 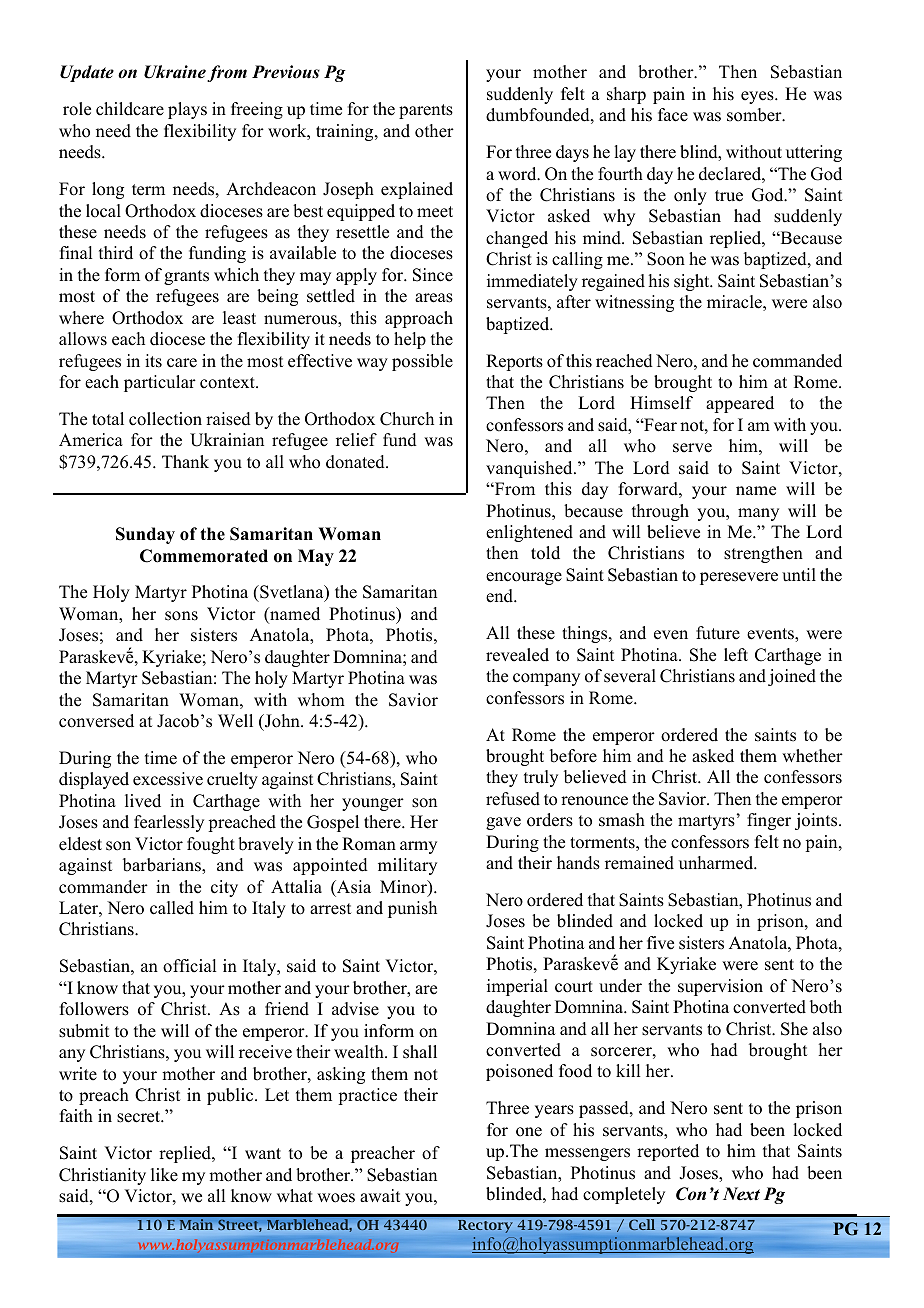 What do you see at coordinates (172, 908) in the screenshot?
I see `called` at bounding box center [172, 908].
